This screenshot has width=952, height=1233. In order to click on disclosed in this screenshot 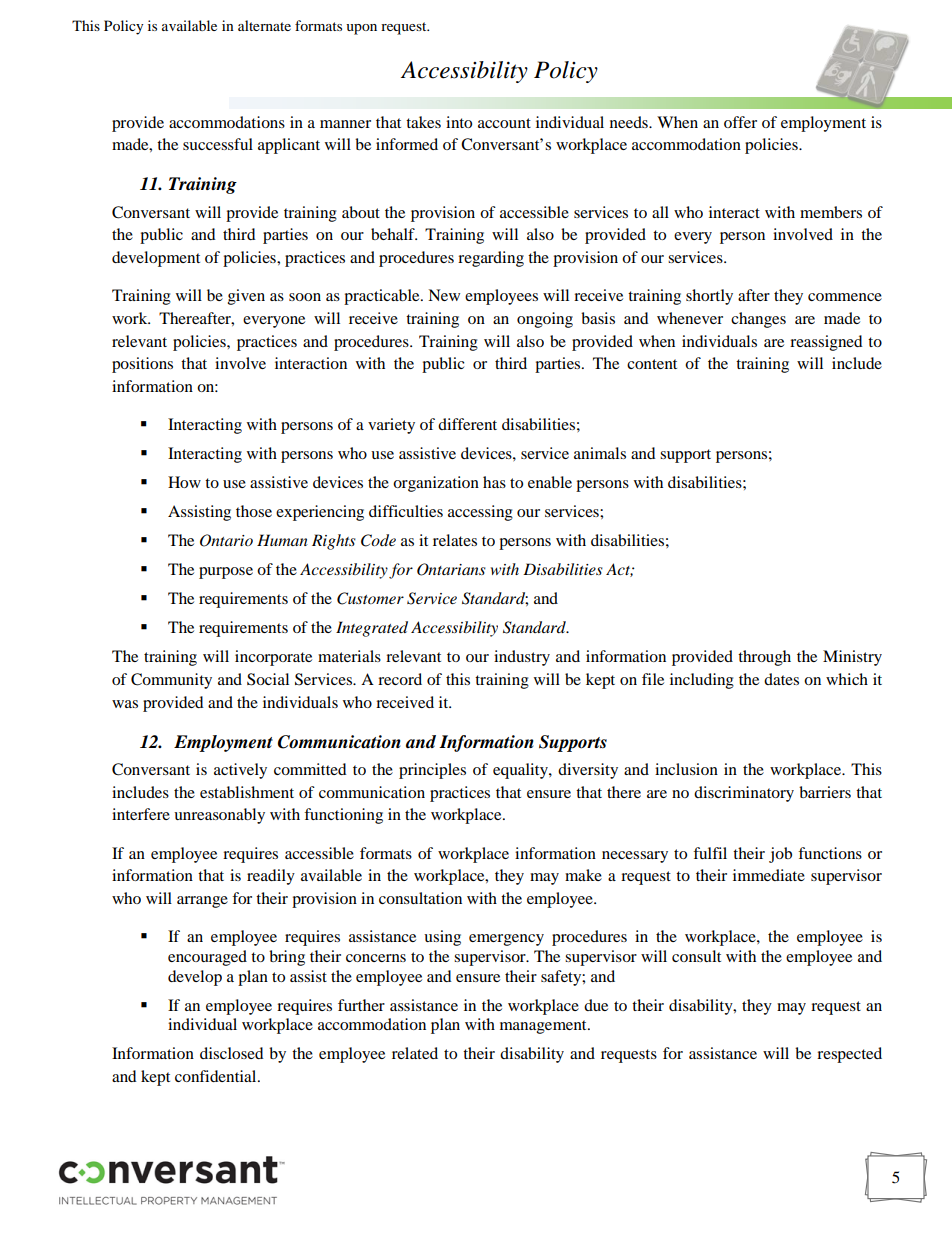, I will do `click(232, 1053)`.
